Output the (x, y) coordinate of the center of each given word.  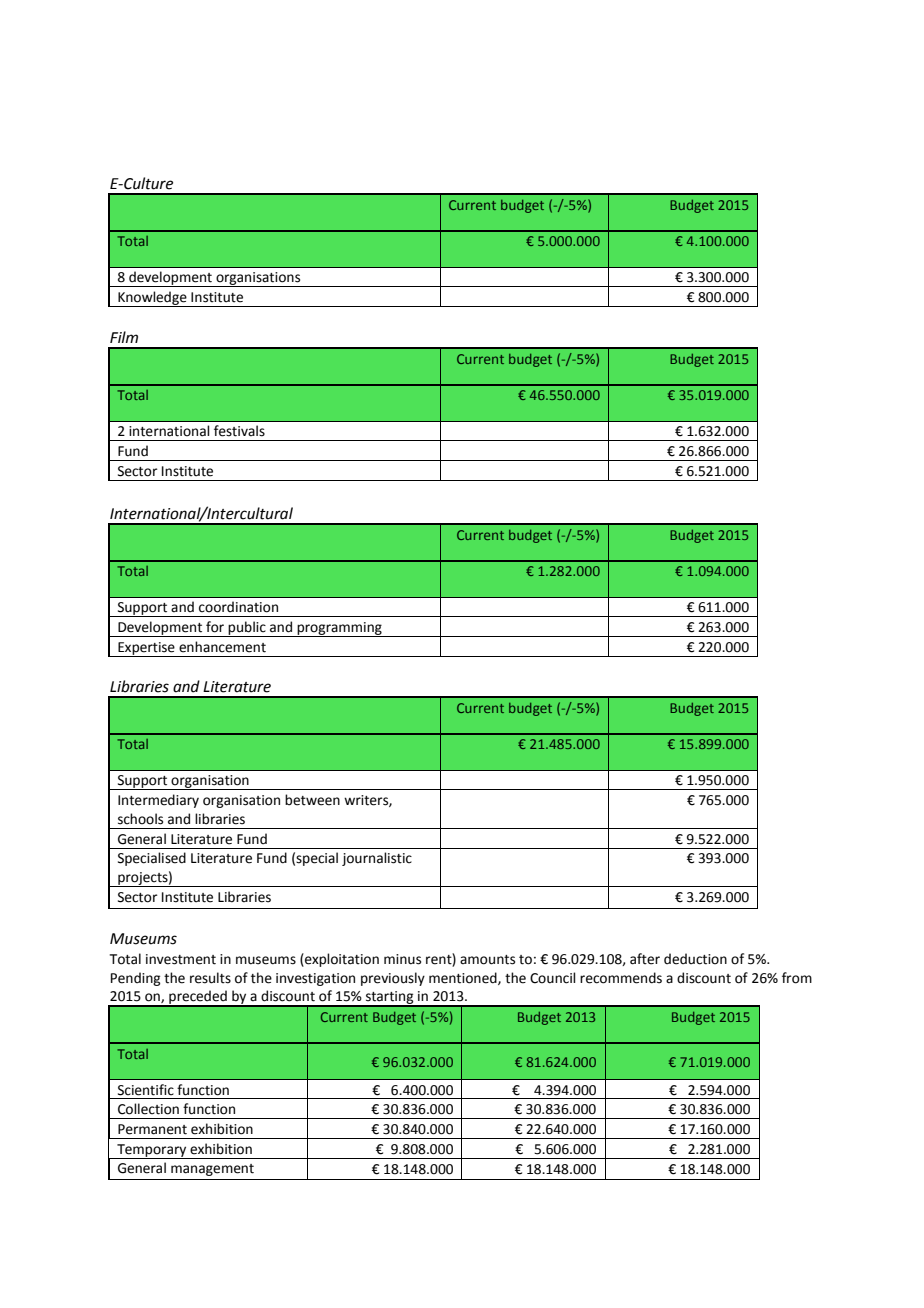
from (797, 978)
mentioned (464, 978)
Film (124, 337)
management (212, 1170)
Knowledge (152, 299)
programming (340, 629)
